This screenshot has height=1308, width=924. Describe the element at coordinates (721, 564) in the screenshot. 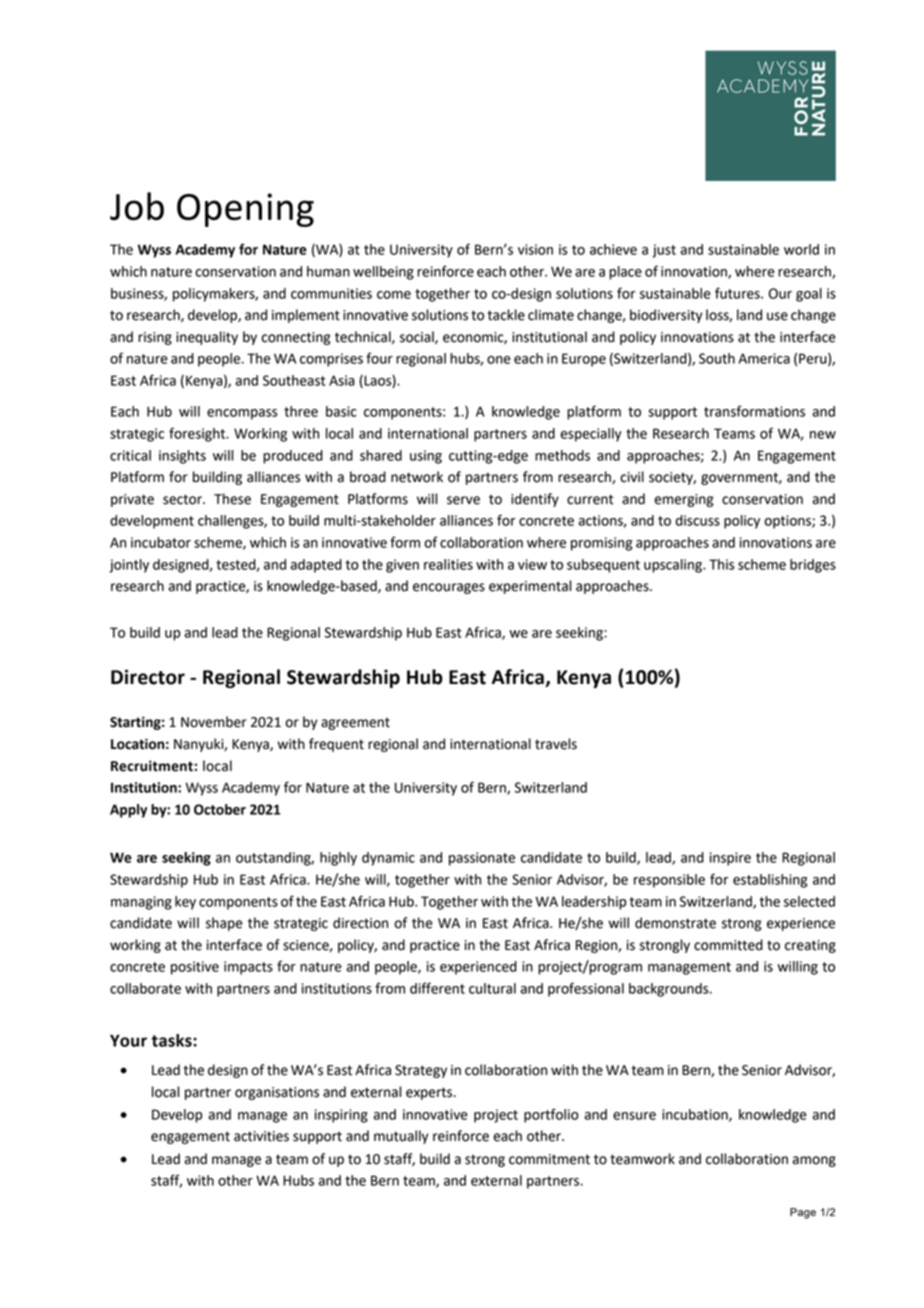

I see `This` at that location.
